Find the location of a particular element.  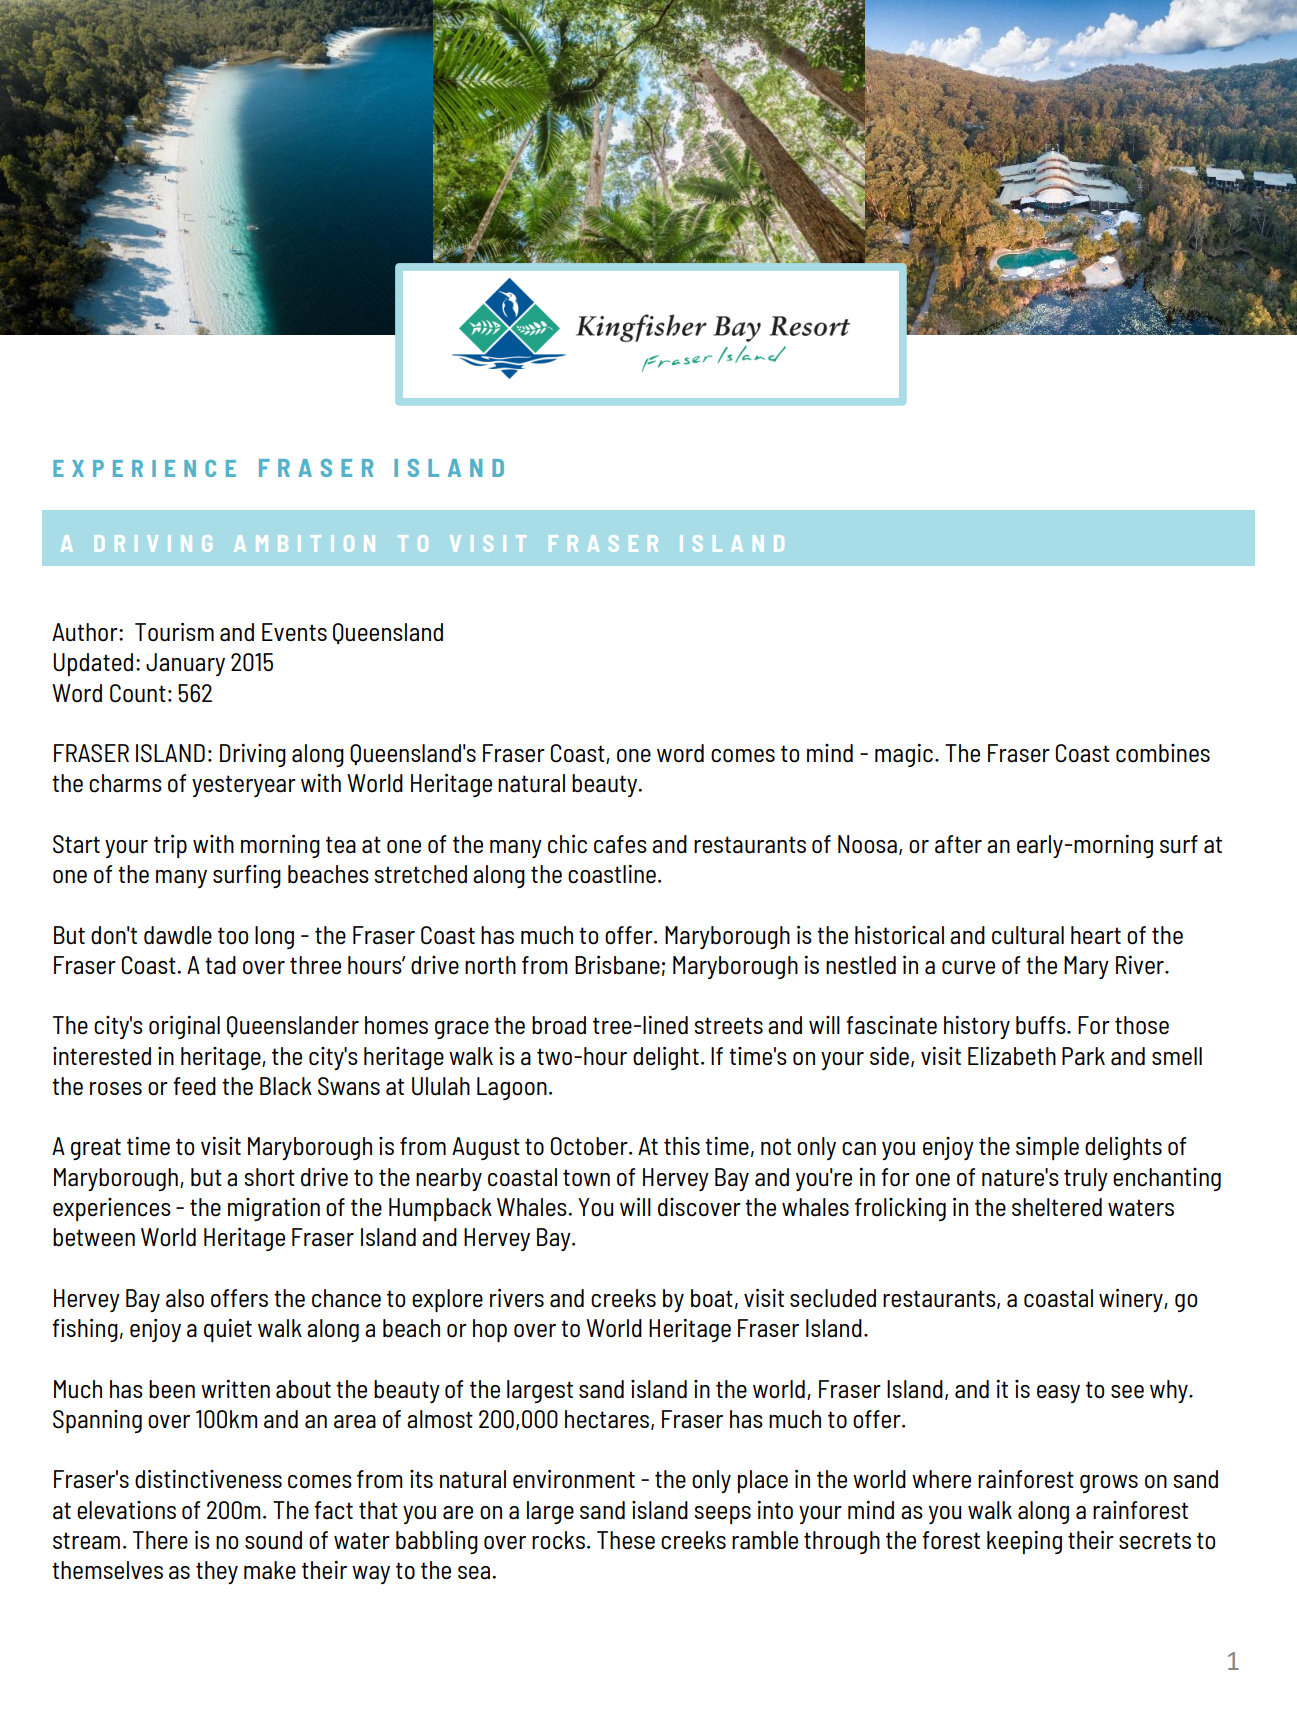

October is located at coordinates (590, 1146).
